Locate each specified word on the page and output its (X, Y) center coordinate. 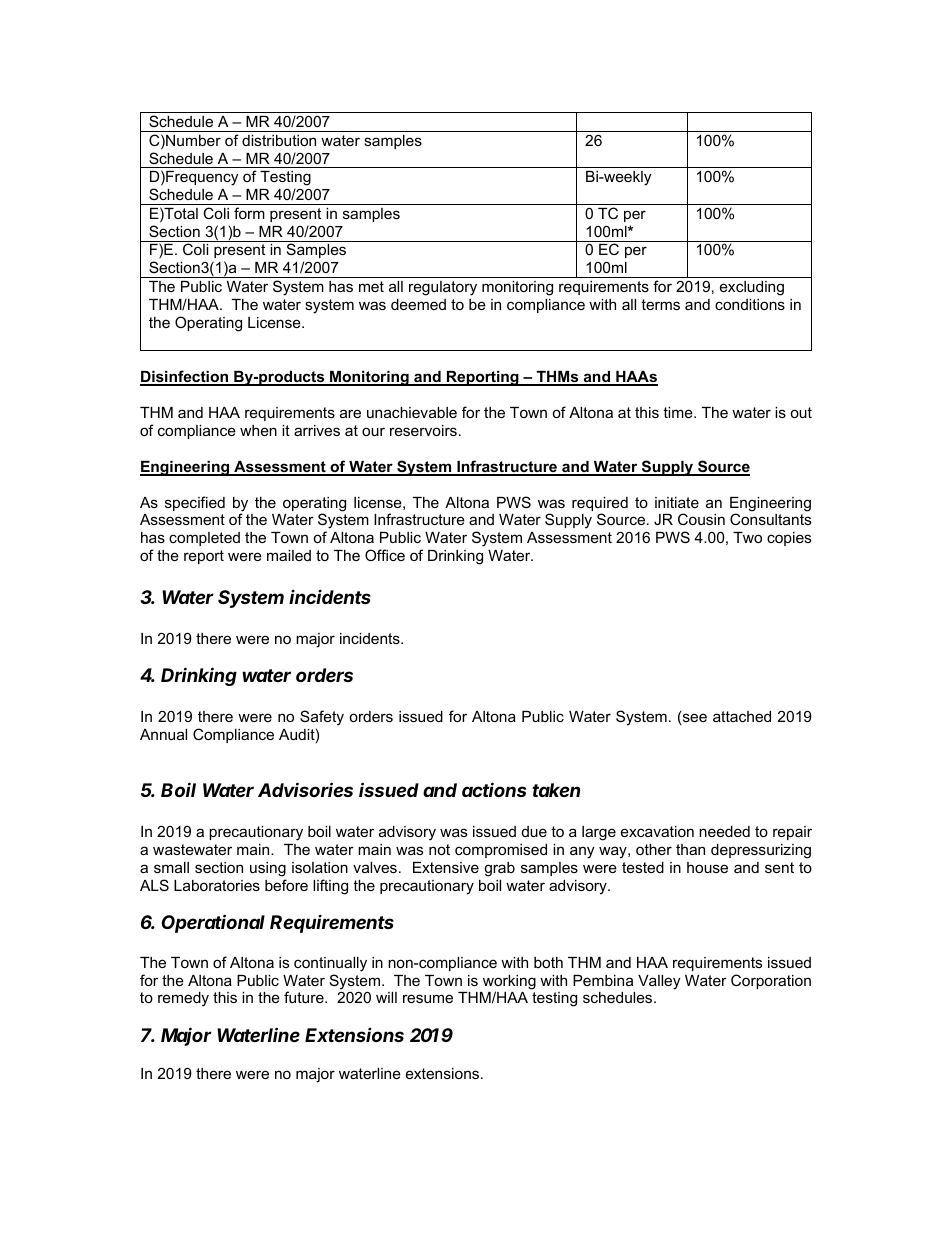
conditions (750, 304)
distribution (279, 140)
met (371, 286)
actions (494, 789)
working (509, 983)
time (679, 412)
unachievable (412, 412)
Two (747, 537)
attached (742, 716)
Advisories (305, 789)
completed (204, 539)
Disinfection (185, 377)
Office (385, 555)
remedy (183, 999)
